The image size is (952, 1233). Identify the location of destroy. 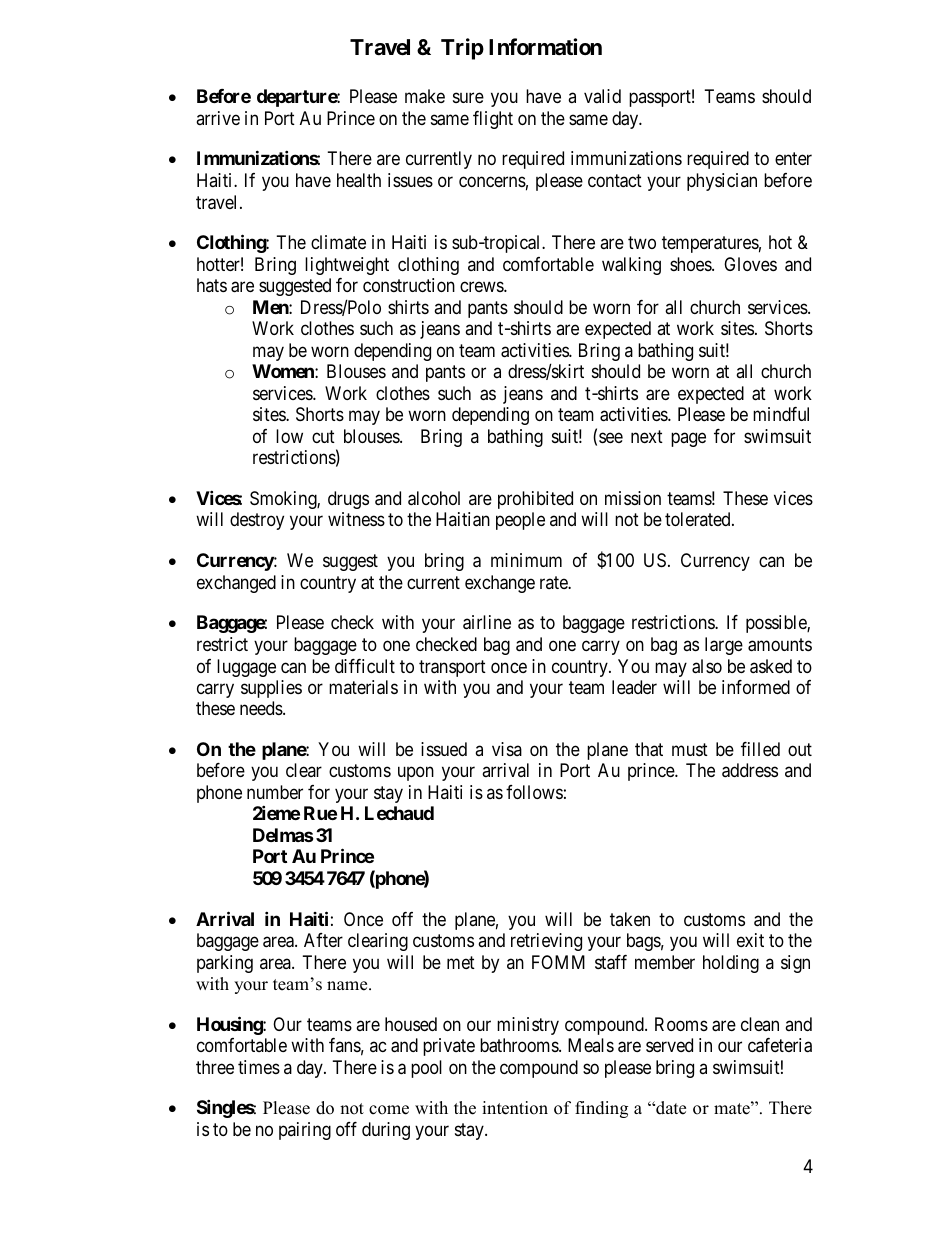
(257, 521).
